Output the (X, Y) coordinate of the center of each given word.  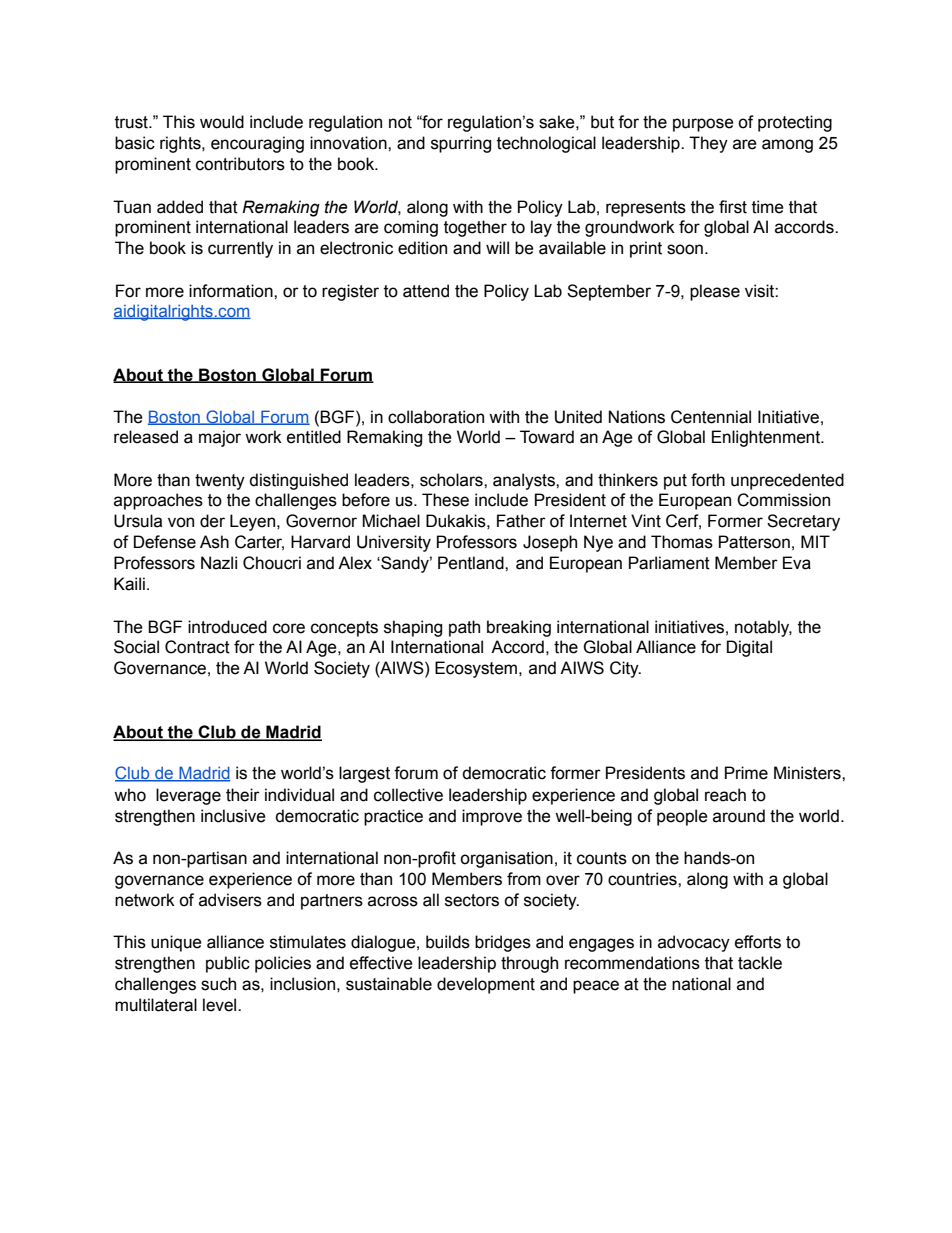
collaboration (436, 417)
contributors (240, 164)
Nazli (219, 563)
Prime (746, 773)
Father (521, 521)
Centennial (711, 417)
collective (408, 795)
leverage (188, 796)
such (218, 984)
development (486, 985)
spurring (461, 144)
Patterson (754, 542)
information (232, 291)
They (708, 144)
